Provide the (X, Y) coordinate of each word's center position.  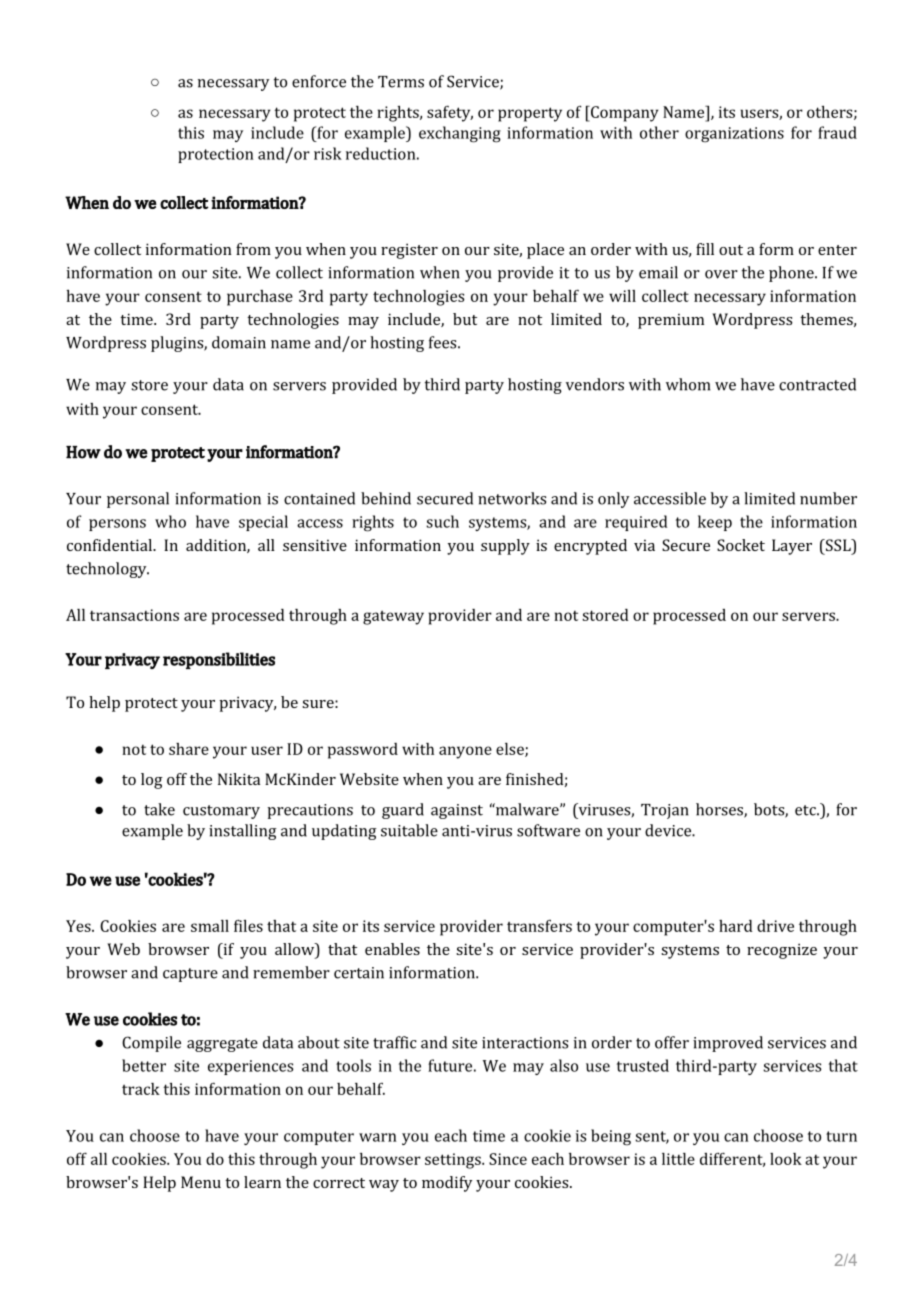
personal (138, 500)
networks (512, 498)
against (457, 811)
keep (715, 523)
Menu (201, 1182)
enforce (319, 81)
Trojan (665, 811)
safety (450, 113)
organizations (734, 135)
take (159, 809)
